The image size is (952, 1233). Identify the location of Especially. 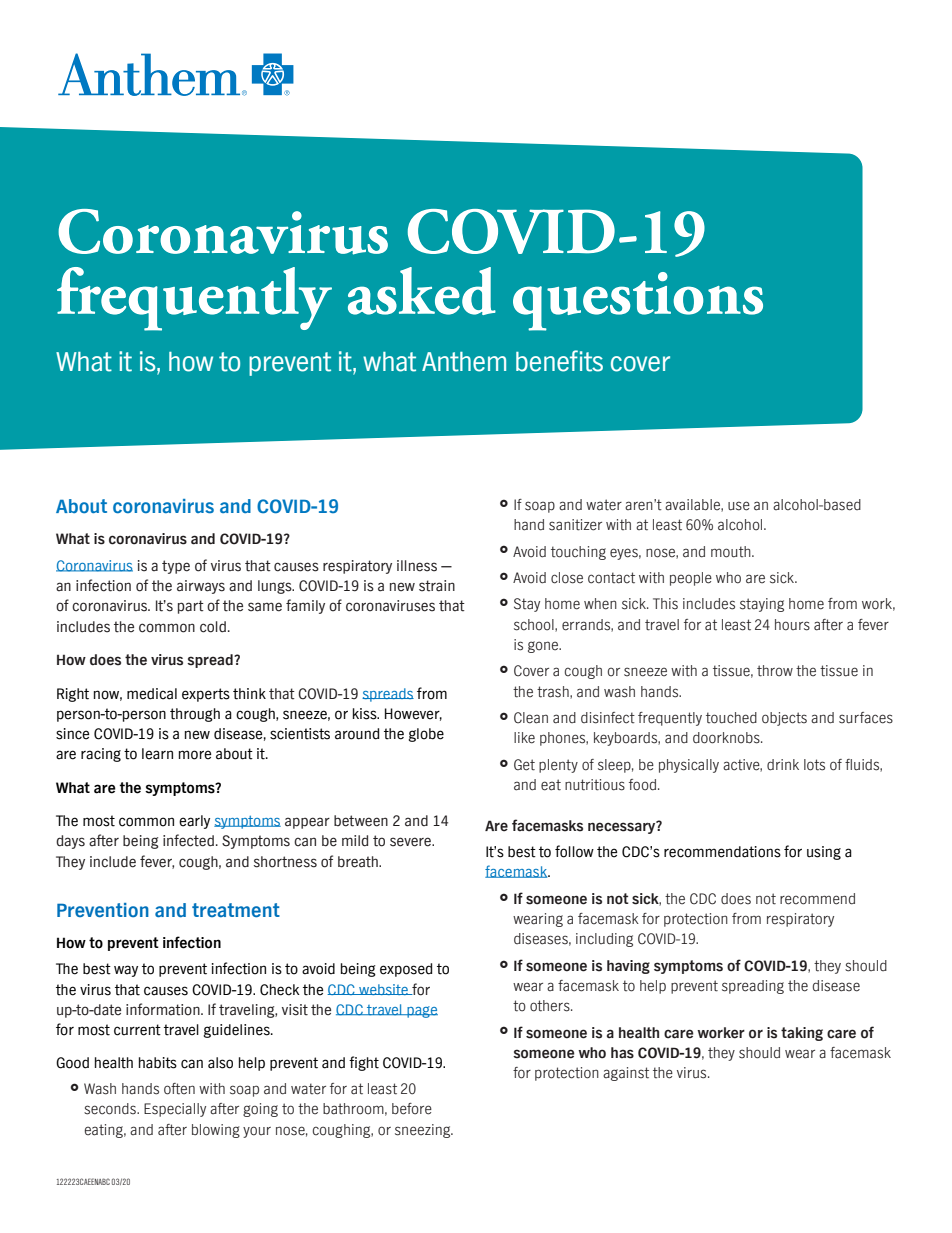
(175, 1110).
